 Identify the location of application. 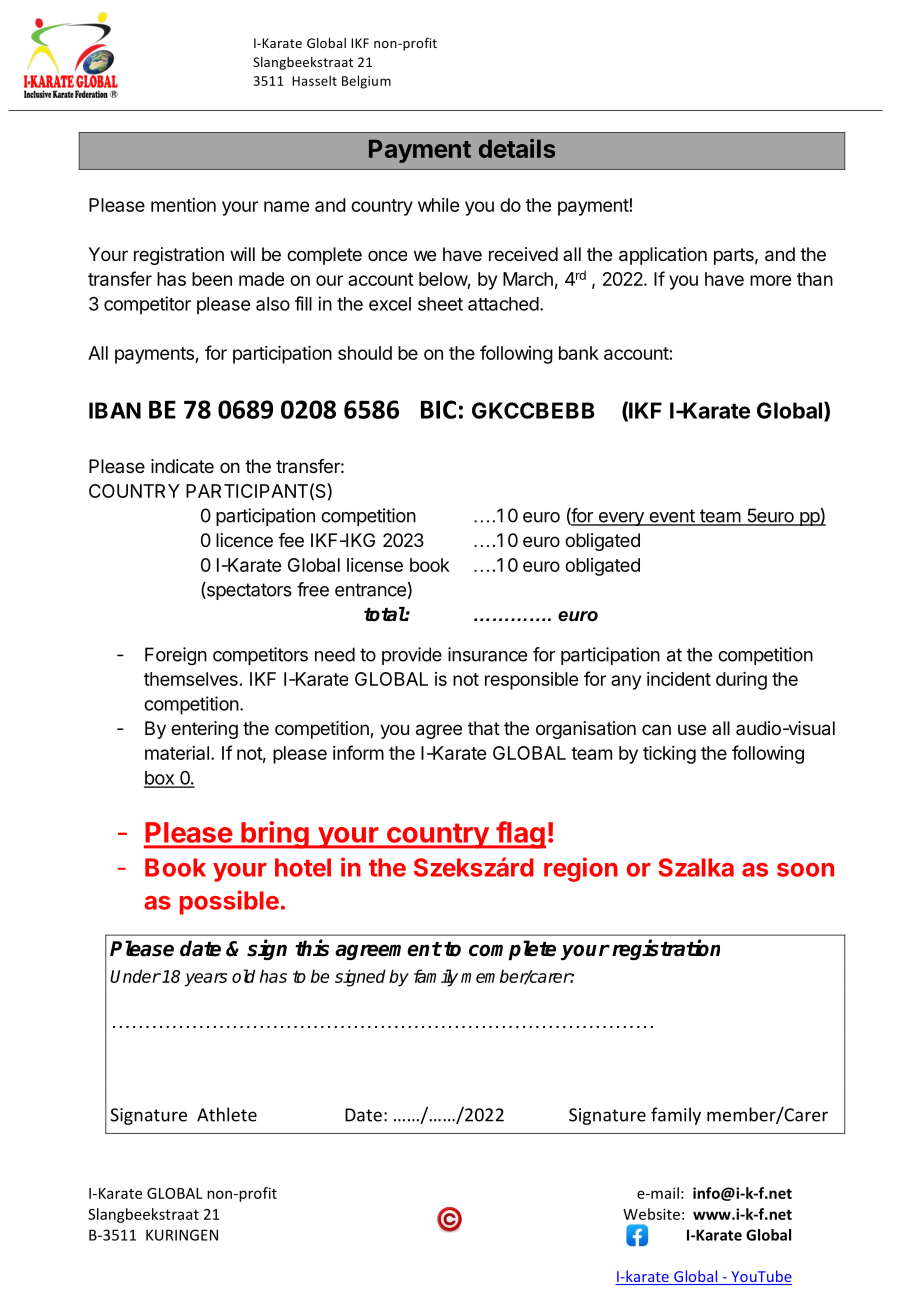
(663, 256).
